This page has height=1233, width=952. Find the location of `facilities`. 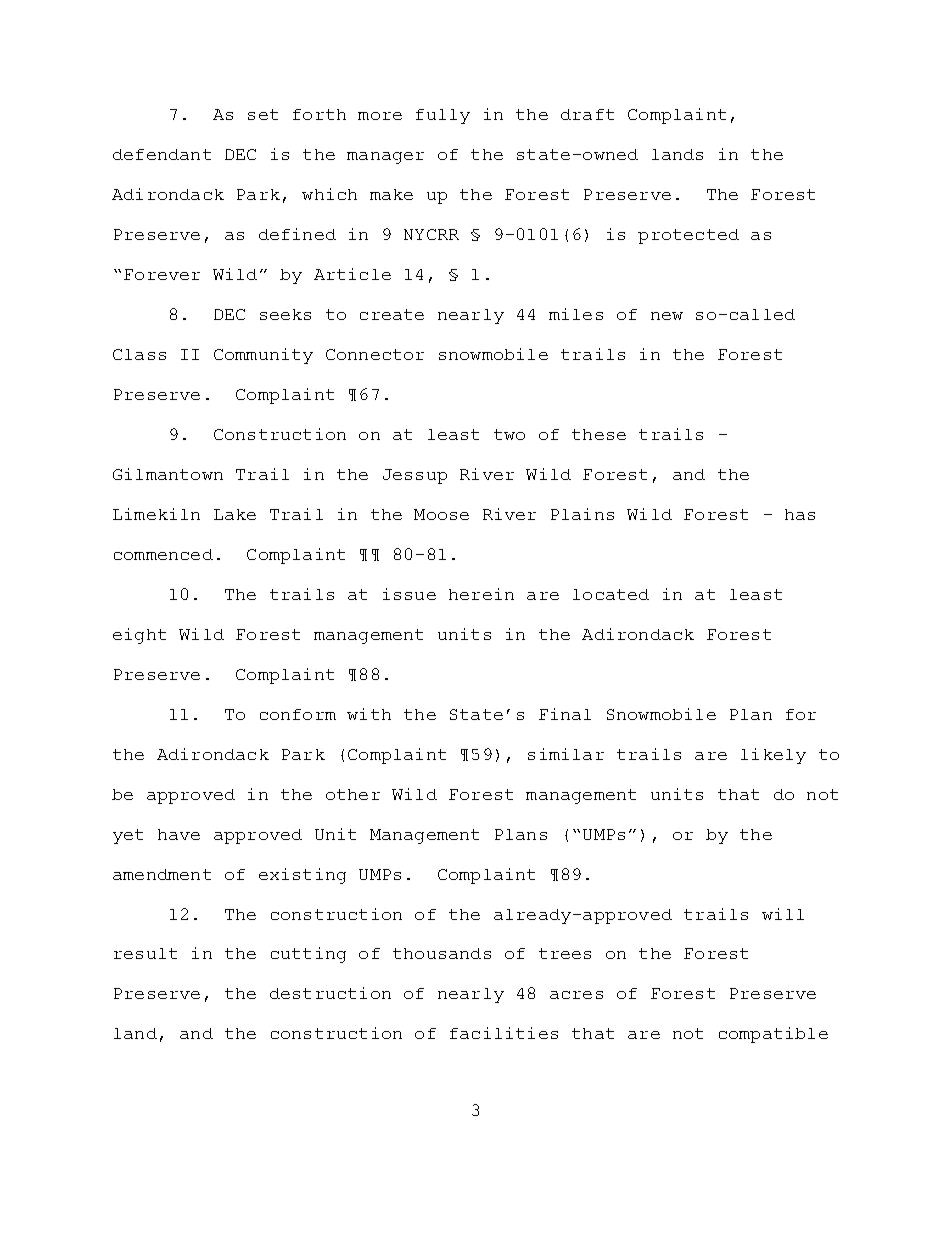

facilities is located at coordinates (504, 1033).
